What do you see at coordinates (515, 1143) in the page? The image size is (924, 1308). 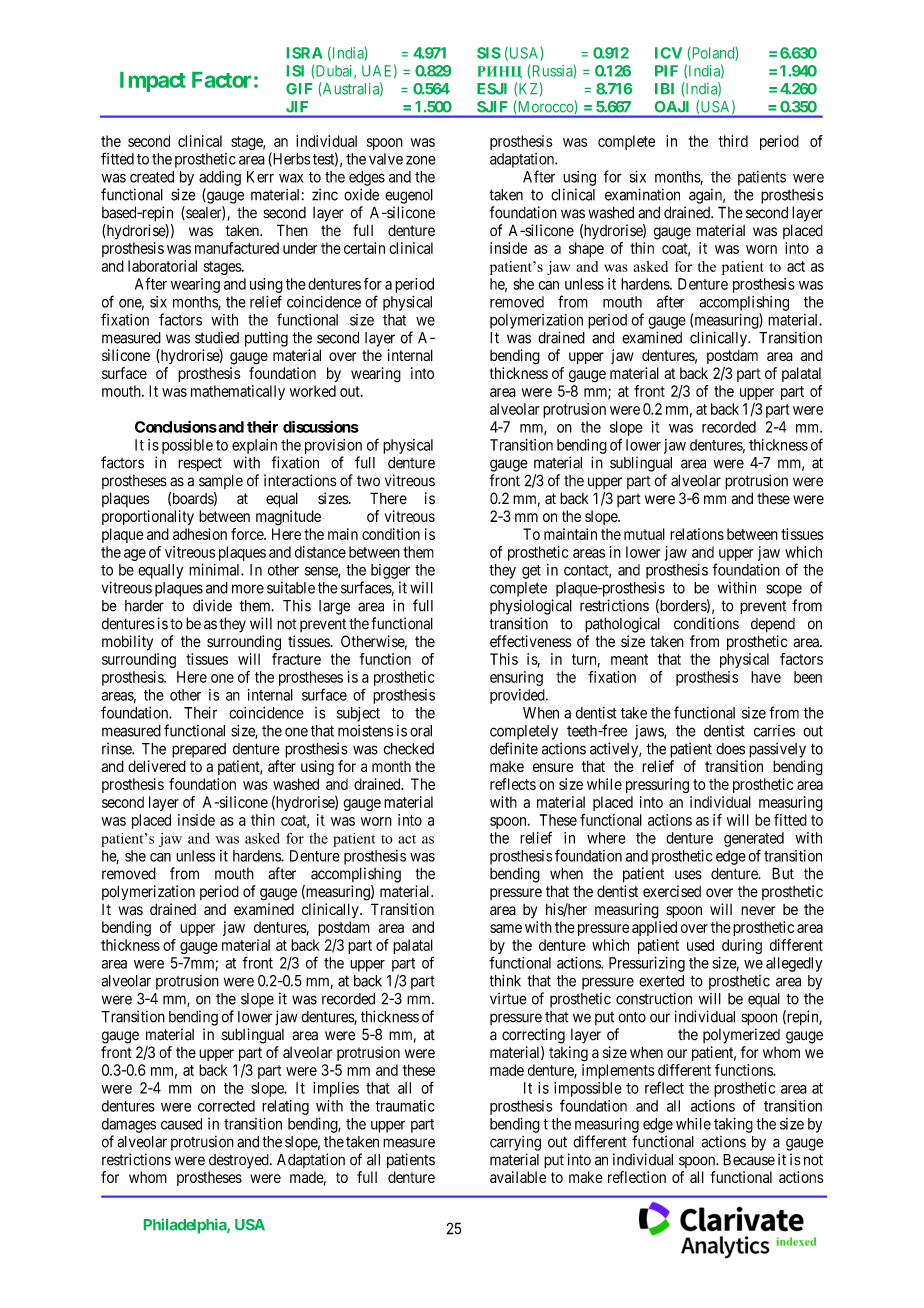 I see `carrying` at bounding box center [515, 1143].
